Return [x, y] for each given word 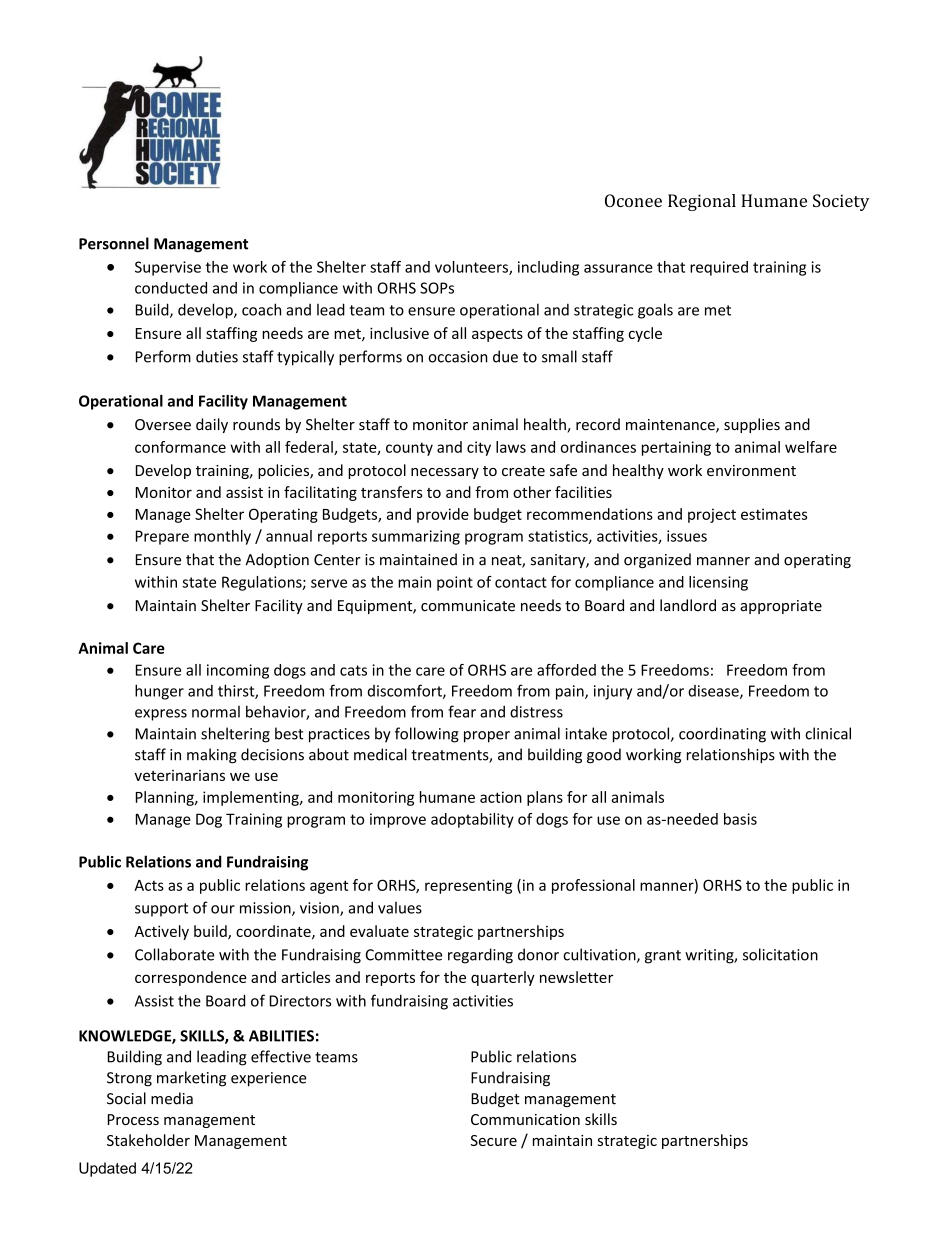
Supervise [168, 268]
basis [740, 819]
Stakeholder [148, 1140]
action [501, 797]
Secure [493, 1140]
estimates [774, 514]
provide [443, 515]
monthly [222, 537]
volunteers [472, 268]
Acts [149, 885]
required [719, 268]
